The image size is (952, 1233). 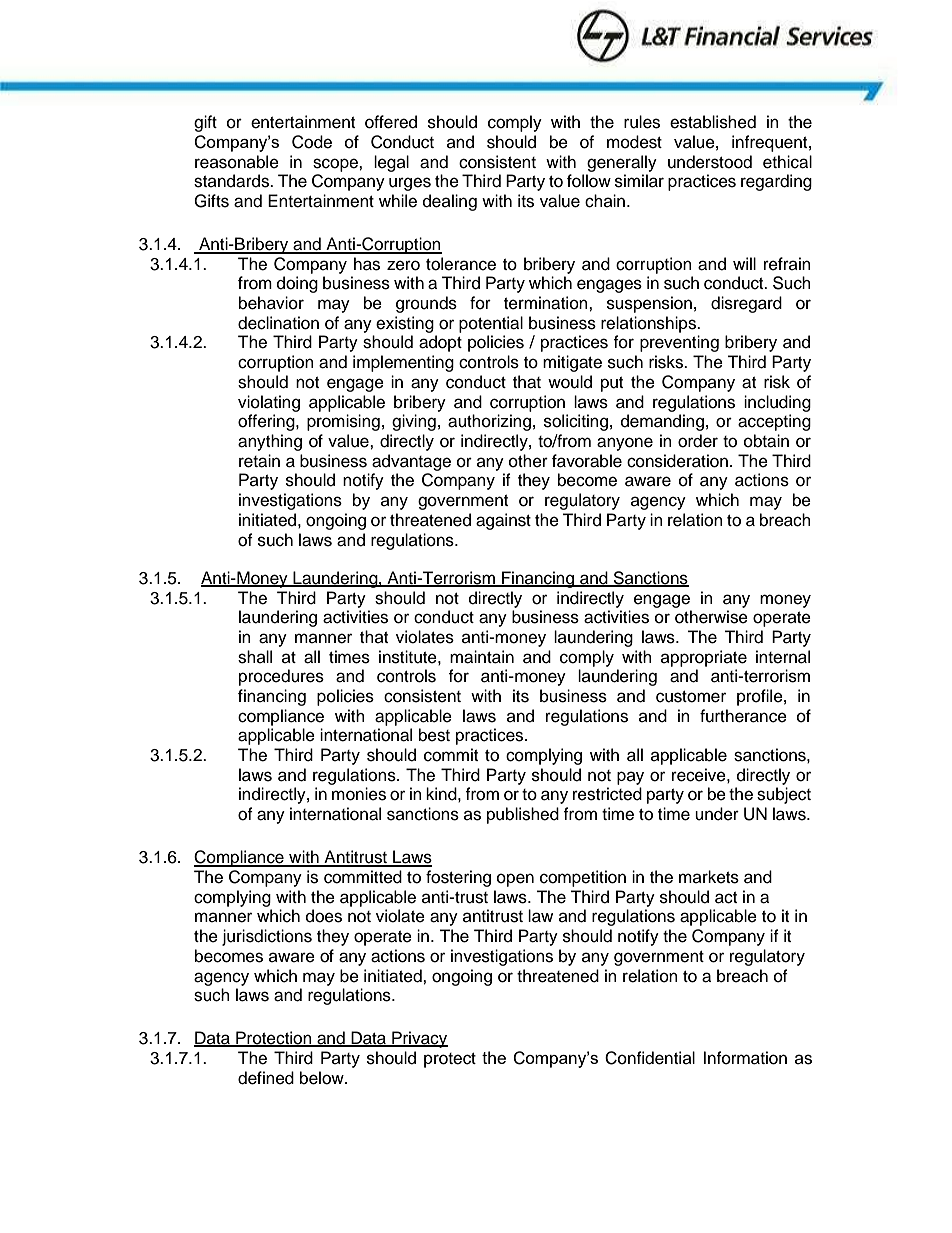 I want to click on Information, so click(x=745, y=1058).
